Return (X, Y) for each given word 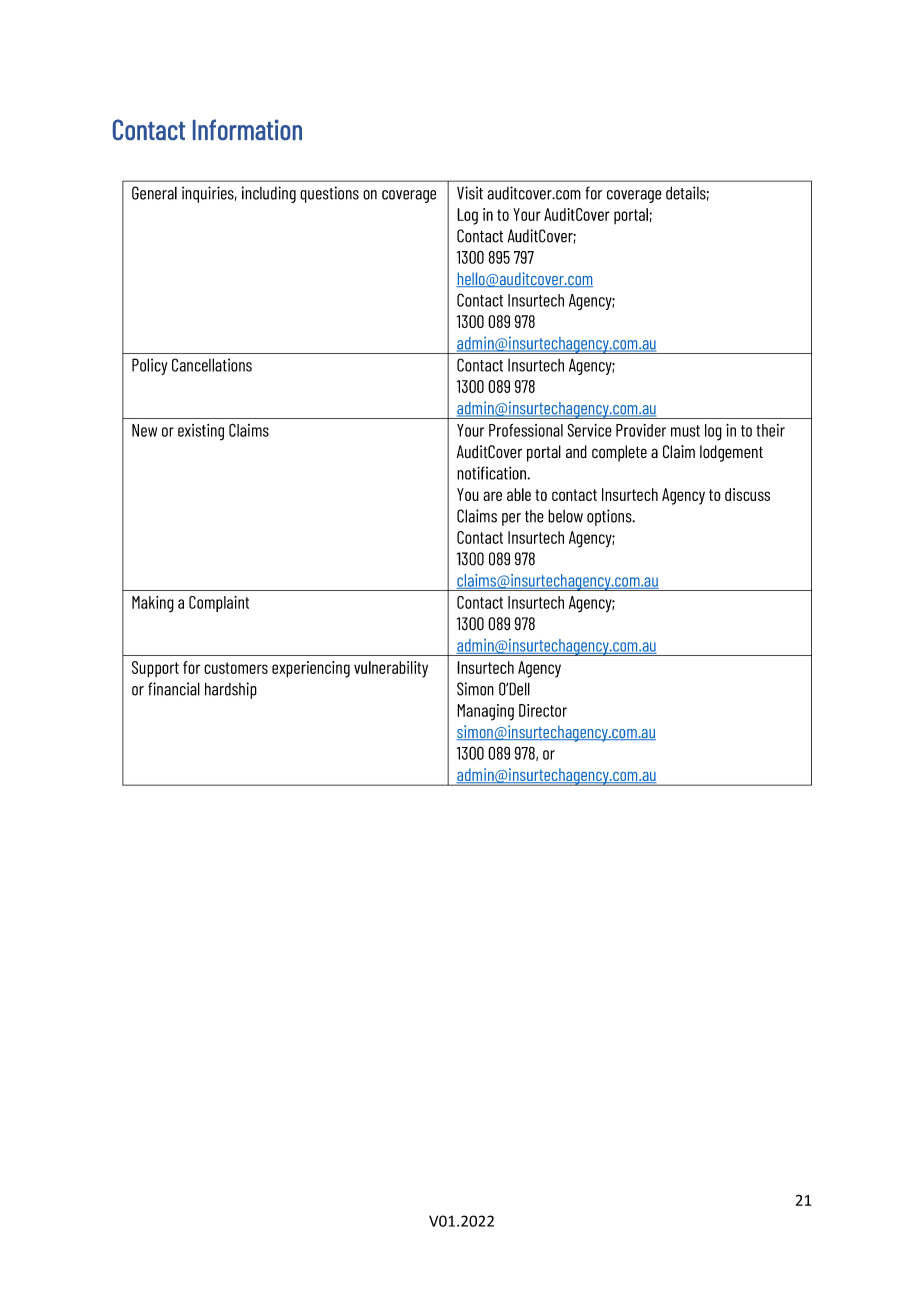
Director (543, 710)
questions (329, 194)
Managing (485, 712)
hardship (231, 690)
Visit (470, 193)
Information (247, 129)
